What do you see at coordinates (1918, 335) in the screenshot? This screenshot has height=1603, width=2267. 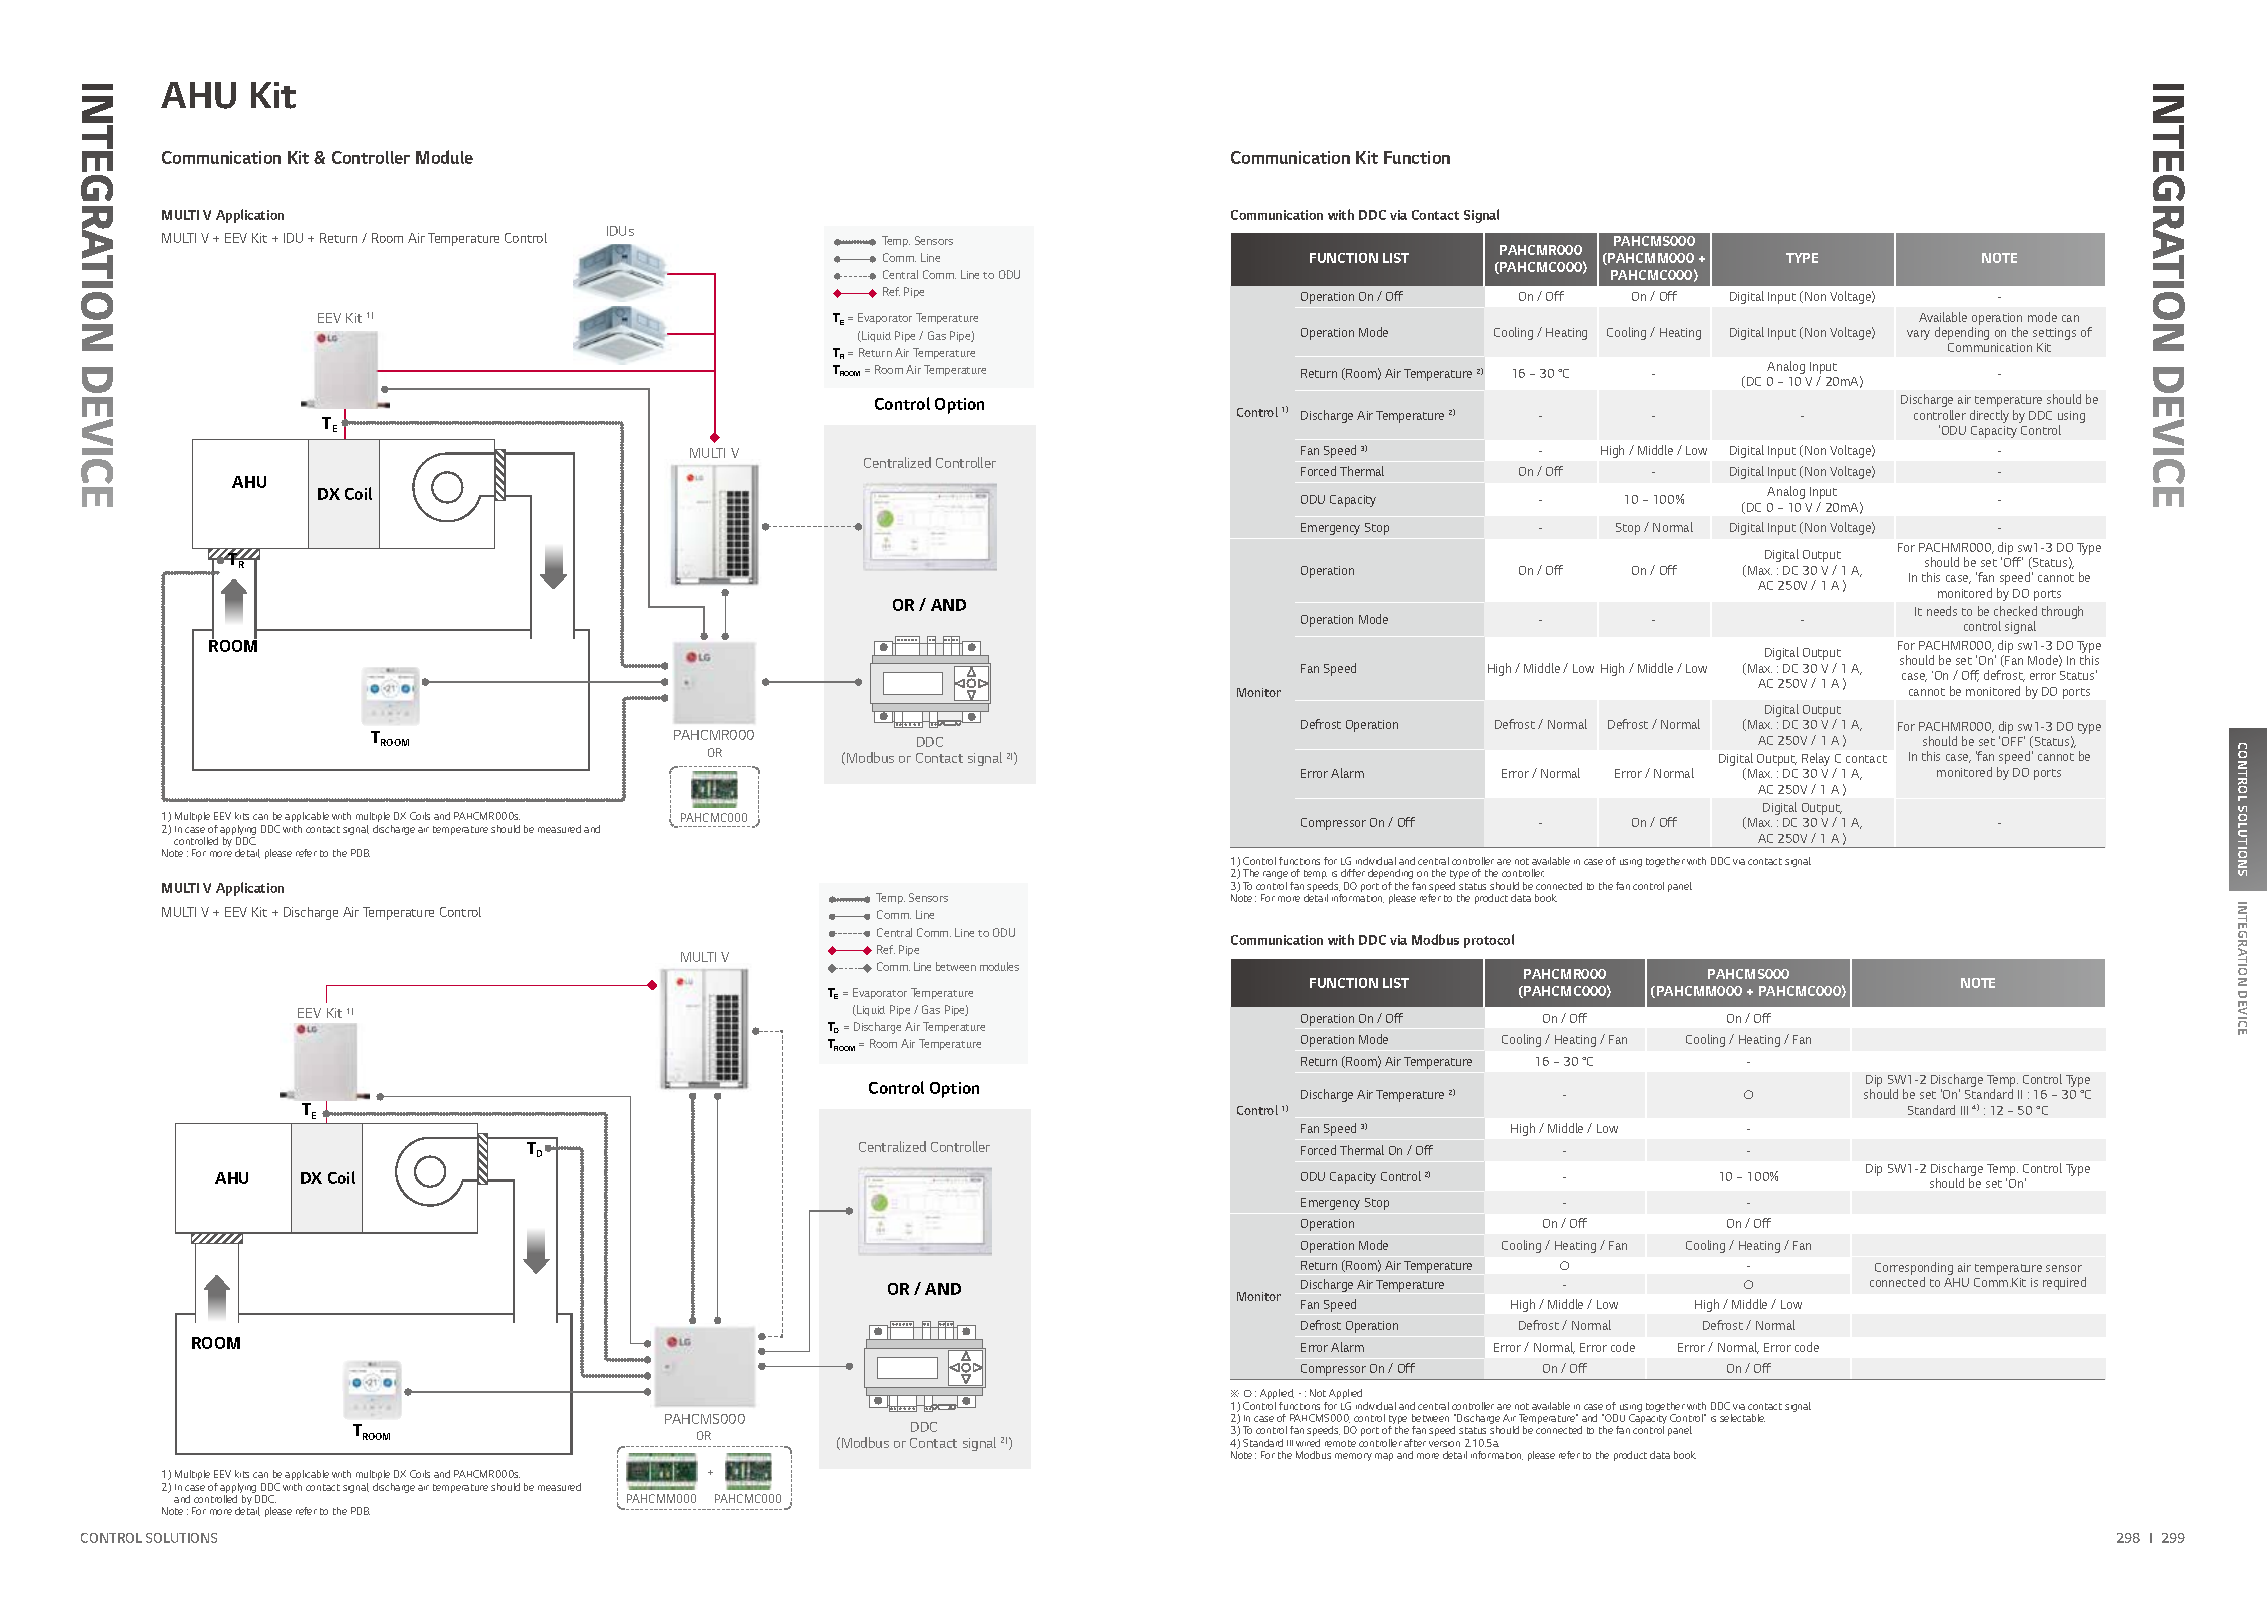 I see `vary` at bounding box center [1918, 335].
